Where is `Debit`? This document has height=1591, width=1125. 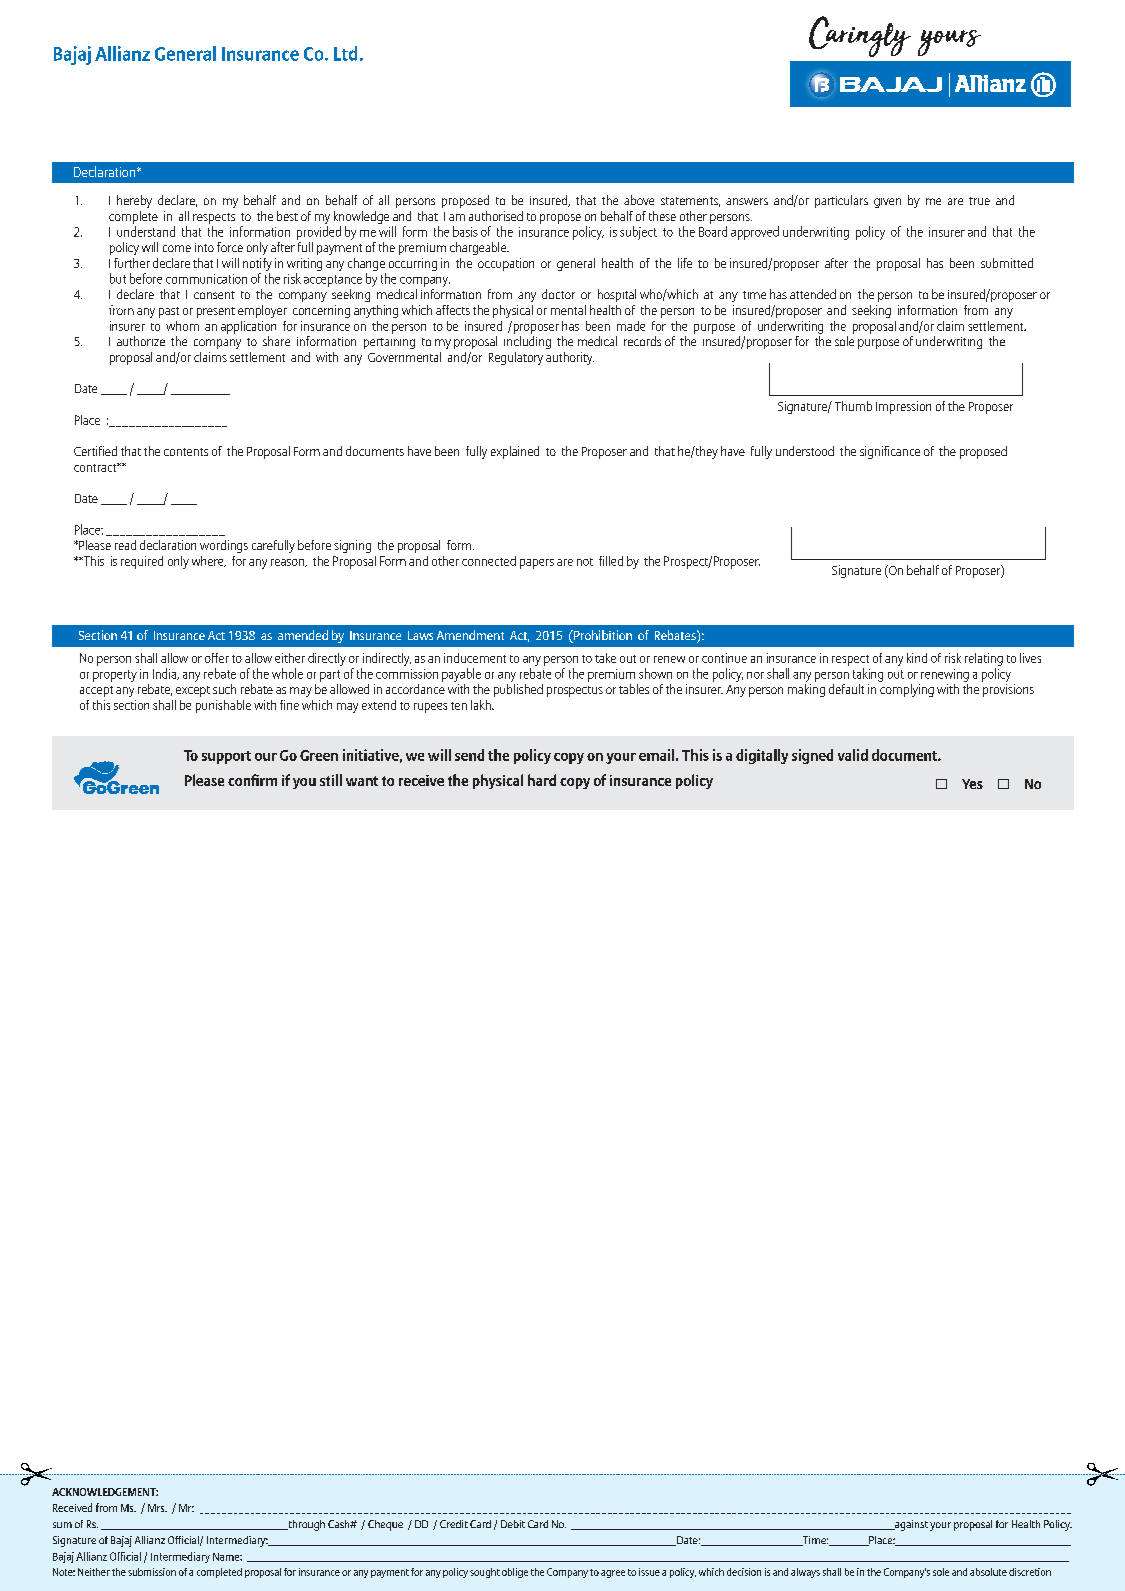 Debit is located at coordinates (513, 1524).
